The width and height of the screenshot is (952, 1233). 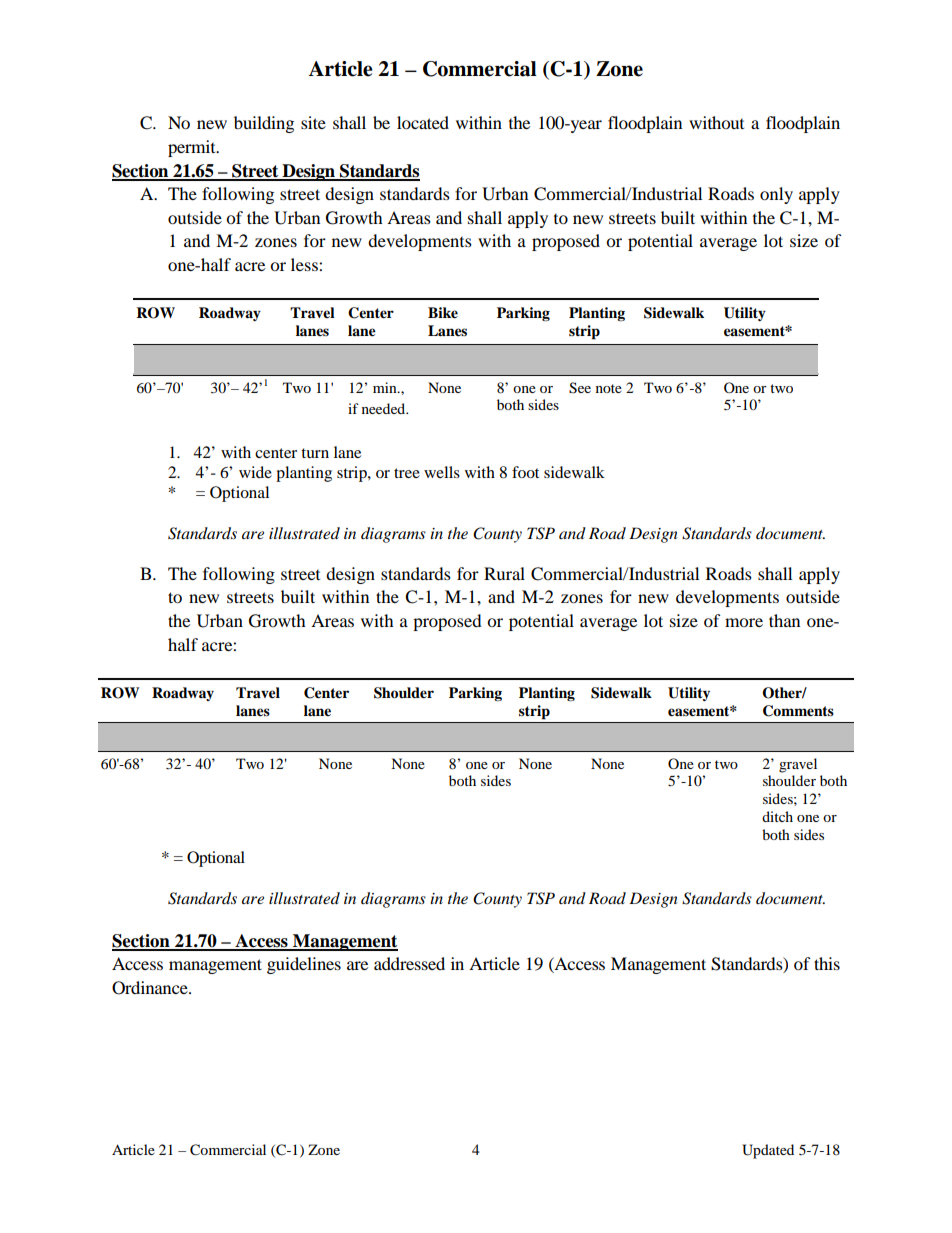 What do you see at coordinates (777, 816) in the screenshot?
I see `ditch` at bounding box center [777, 816].
